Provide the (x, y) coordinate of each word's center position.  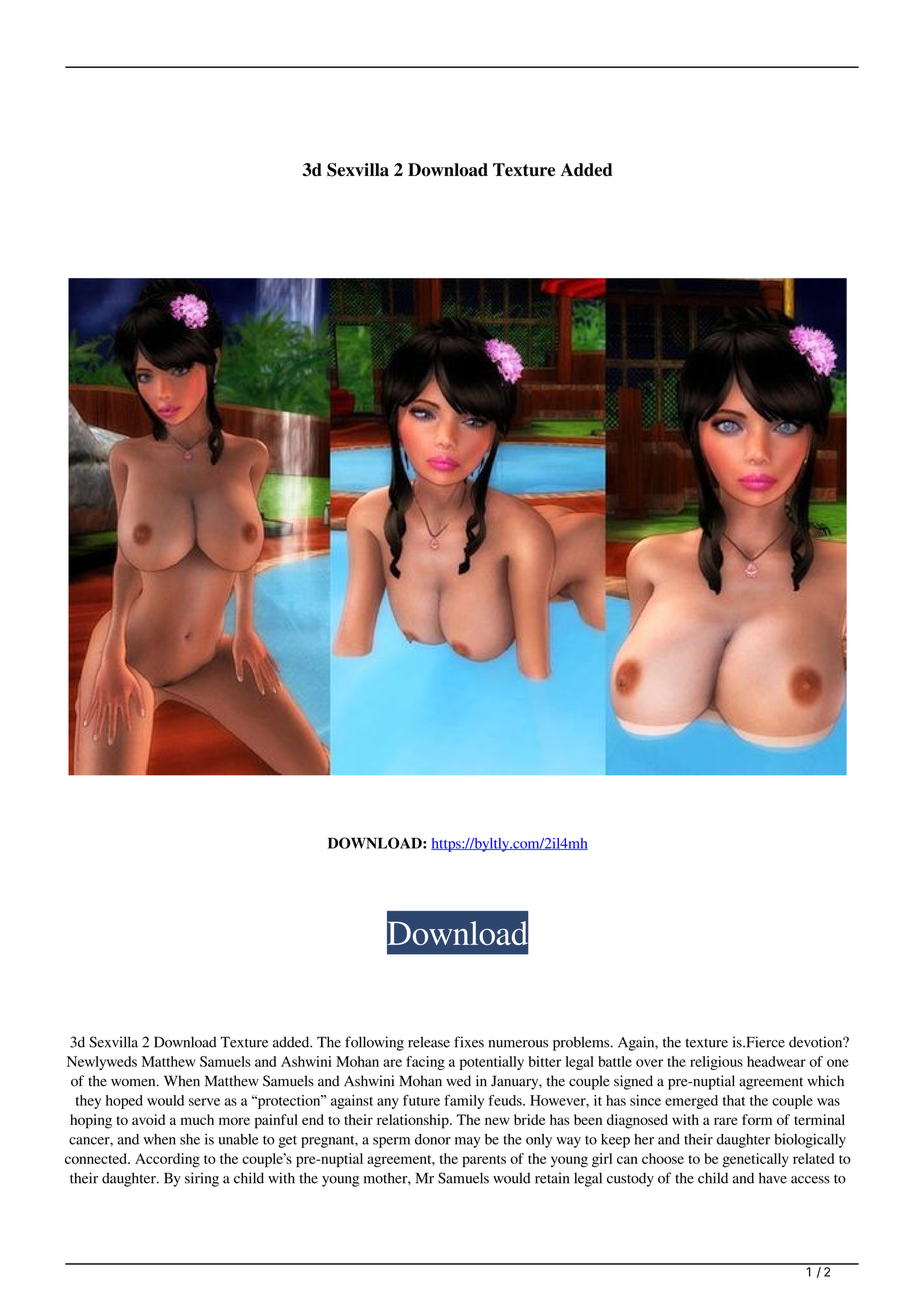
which (825, 1081)
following (374, 1043)
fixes (469, 1042)
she (190, 1139)
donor (433, 1139)
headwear (776, 1061)
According (167, 1160)
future (421, 1100)
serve (204, 1102)
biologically (810, 1140)
